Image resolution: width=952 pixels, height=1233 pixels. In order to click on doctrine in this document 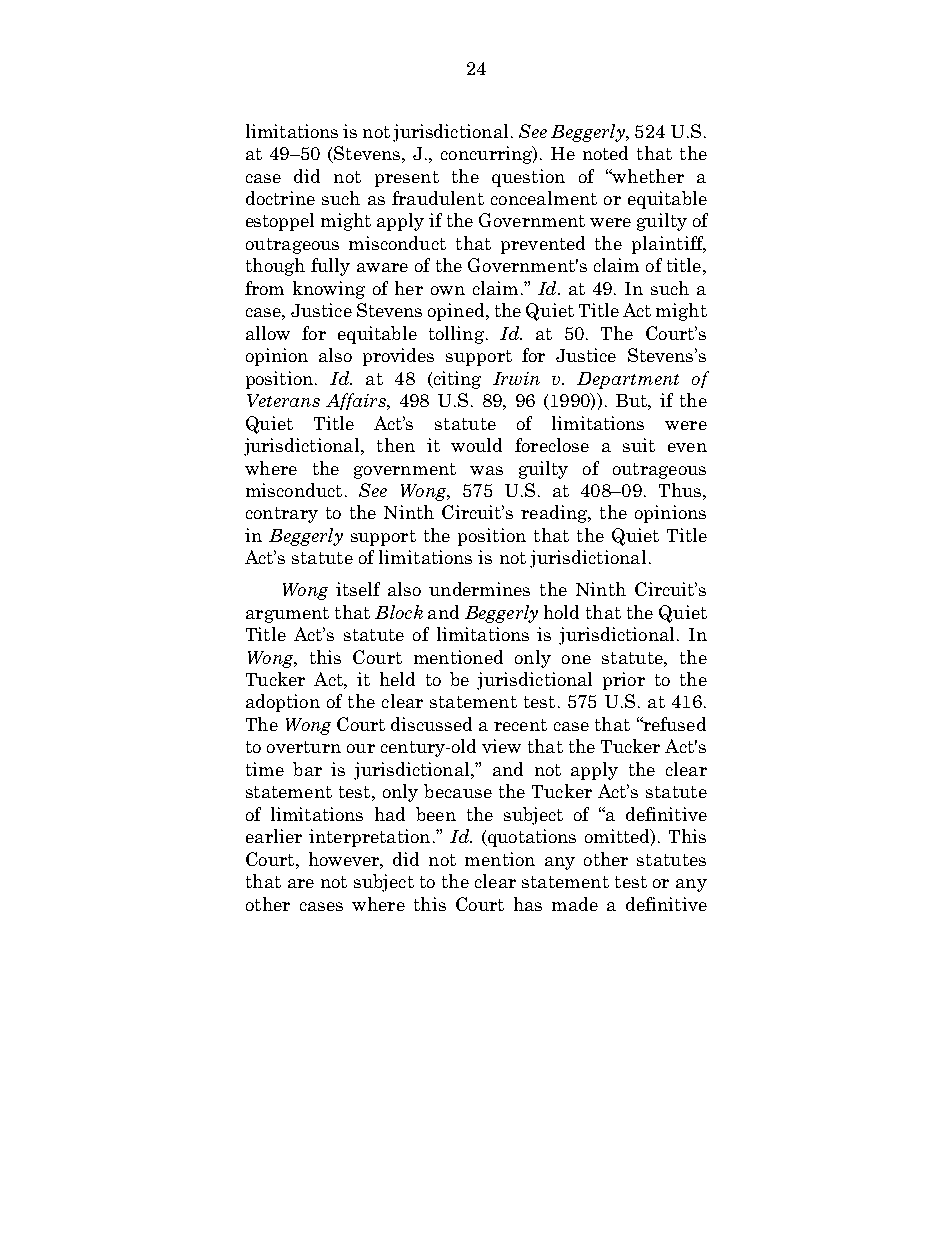, I will do `click(280, 198)`.
